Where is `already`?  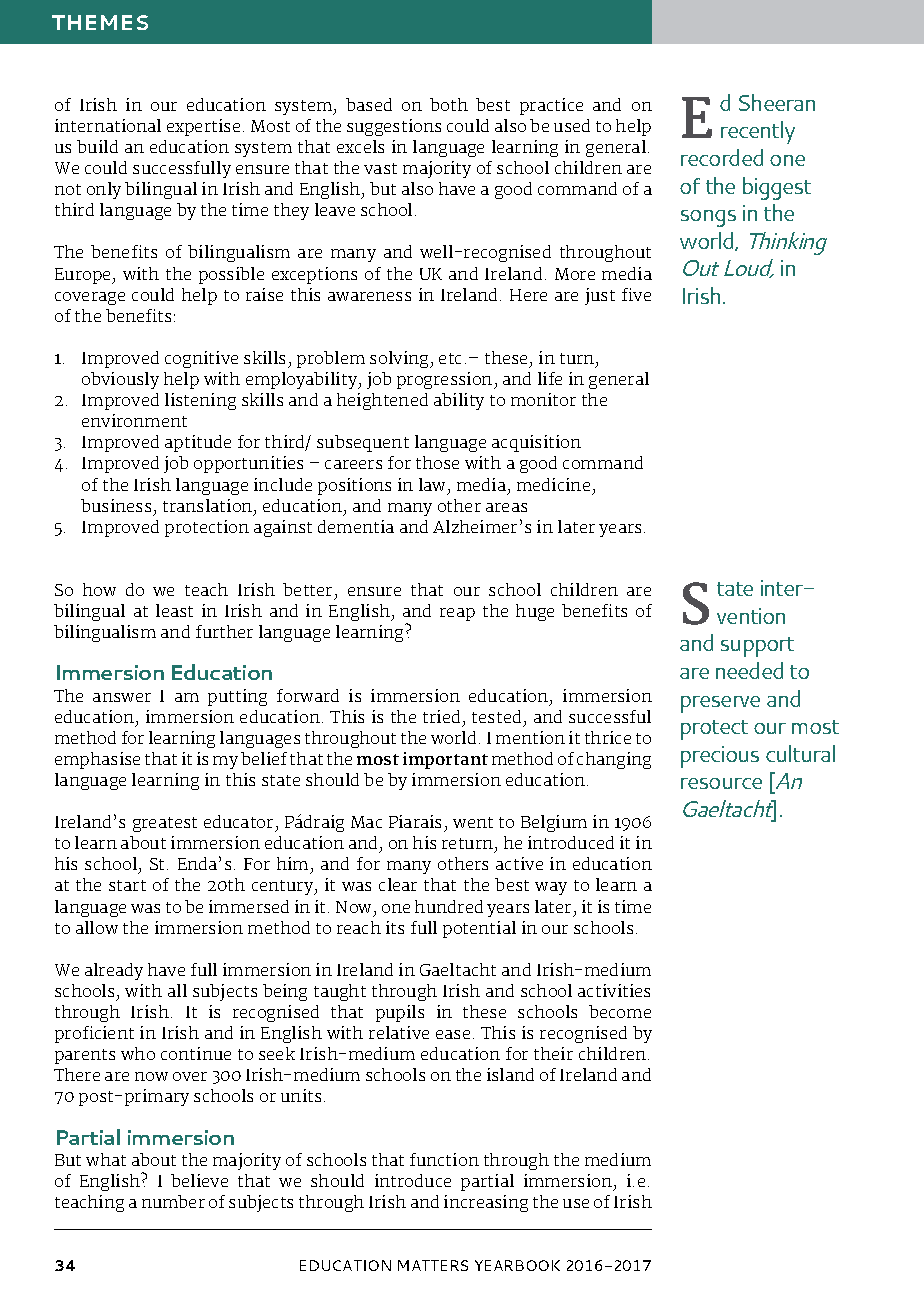
already is located at coordinates (114, 971).
